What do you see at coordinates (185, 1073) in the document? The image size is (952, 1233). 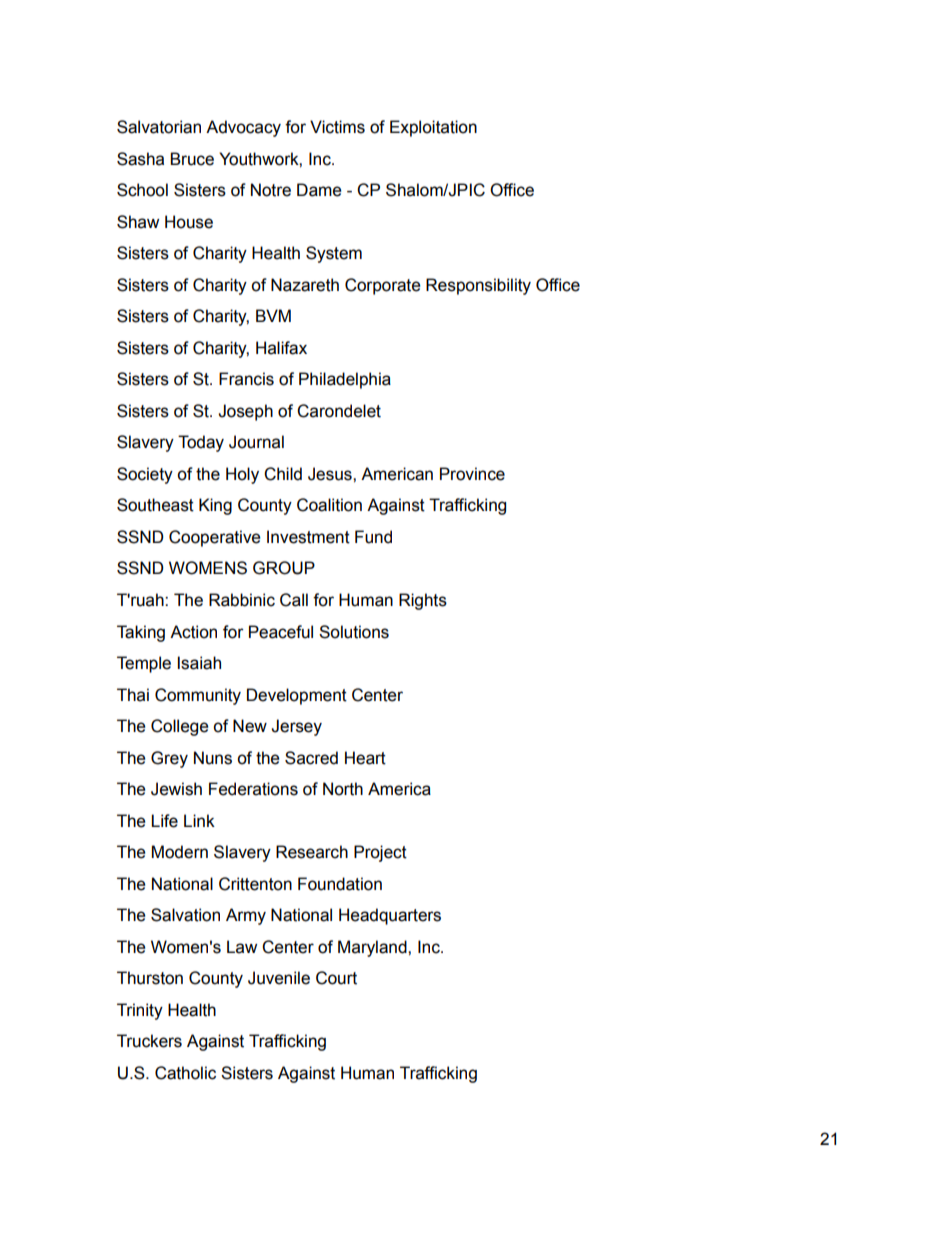 I see `Catholic` at bounding box center [185, 1073].
